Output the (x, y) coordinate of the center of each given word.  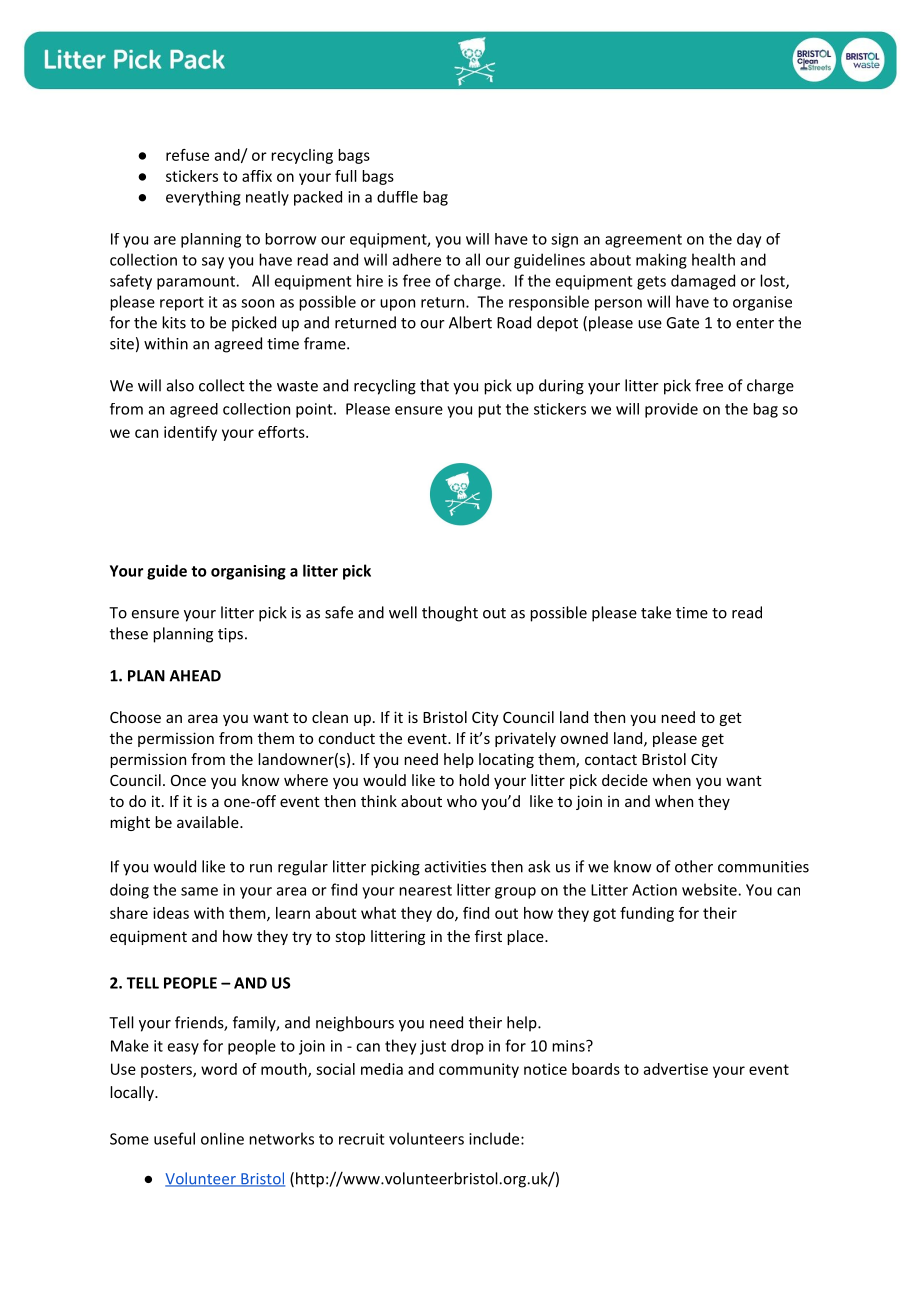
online (222, 1138)
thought (450, 614)
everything (203, 198)
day (749, 240)
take (656, 612)
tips (230, 635)
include (494, 1138)
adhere (417, 259)
